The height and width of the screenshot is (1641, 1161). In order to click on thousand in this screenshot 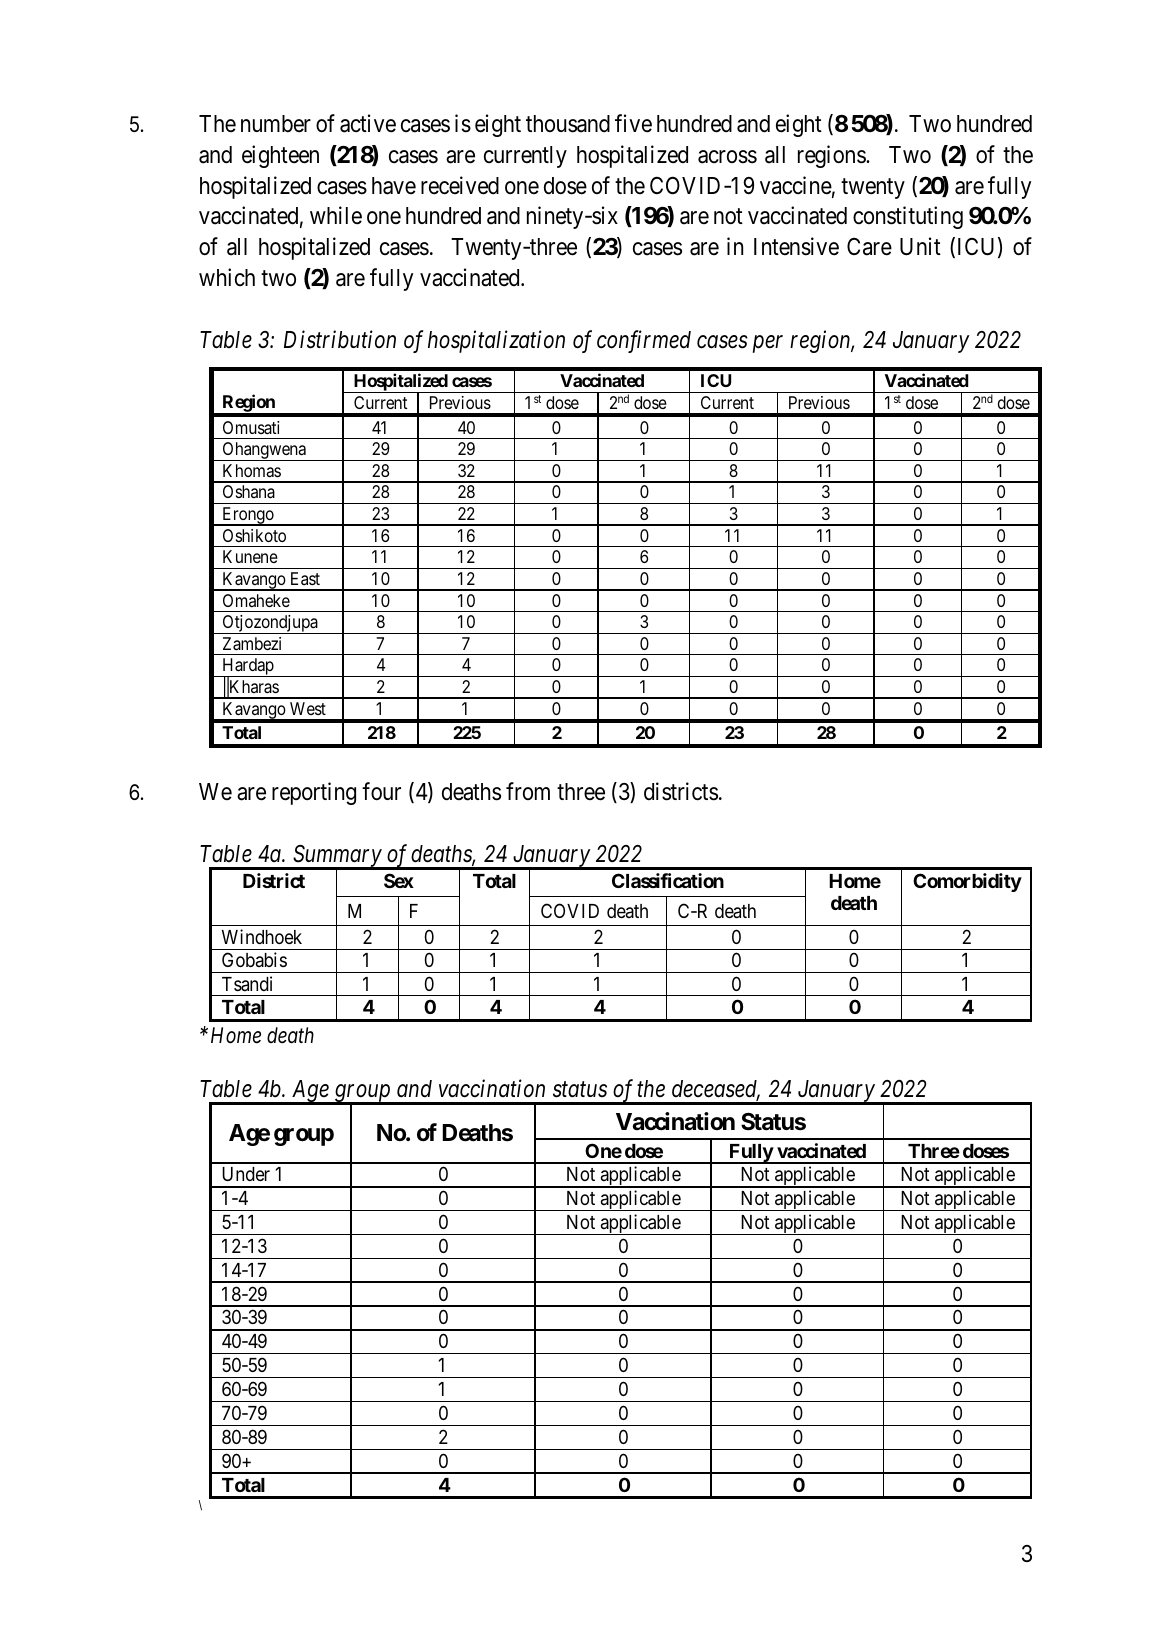, I will do `click(568, 124)`.
